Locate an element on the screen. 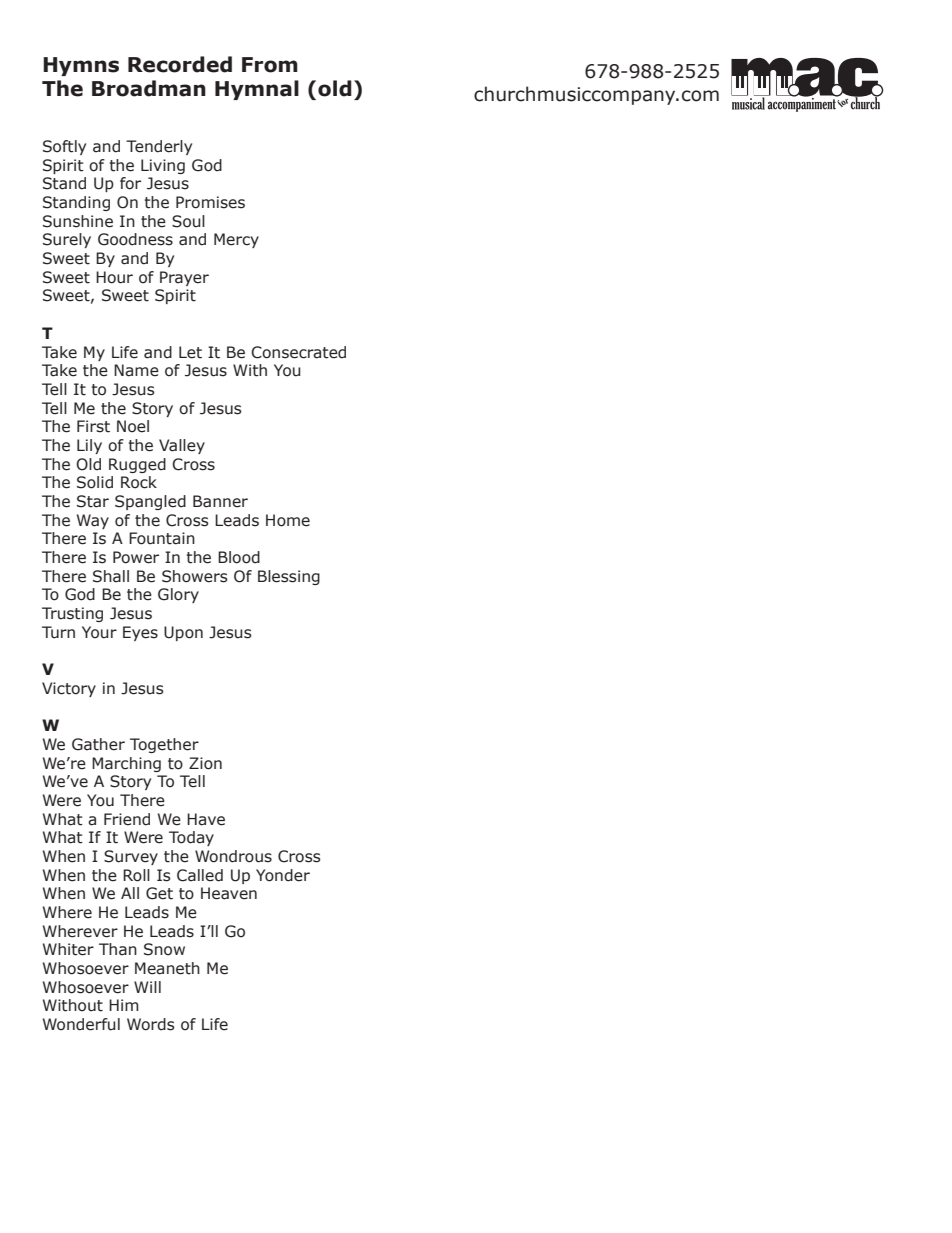  Showers is located at coordinates (195, 576).
